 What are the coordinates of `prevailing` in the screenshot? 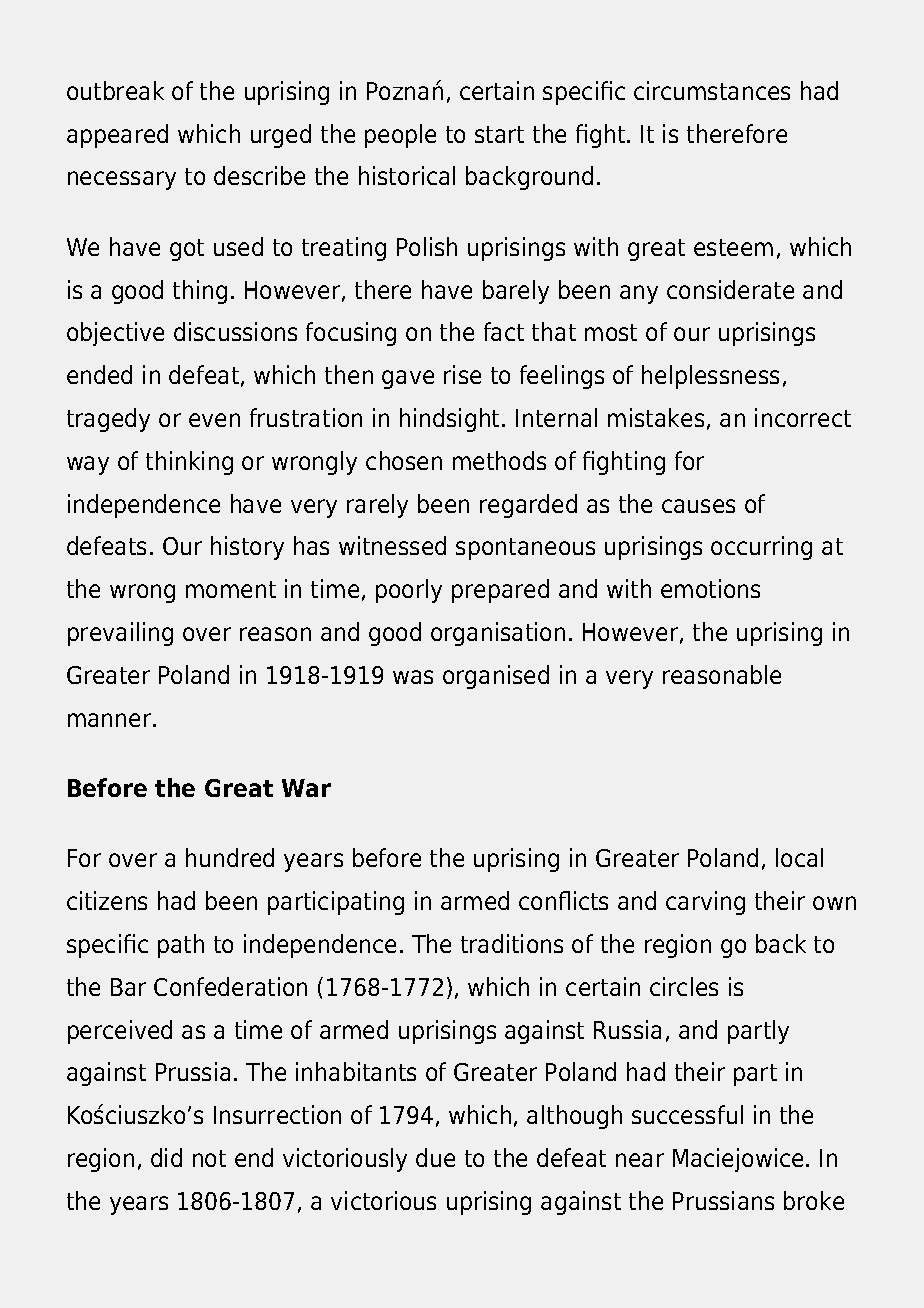 It's located at (120, 634).
